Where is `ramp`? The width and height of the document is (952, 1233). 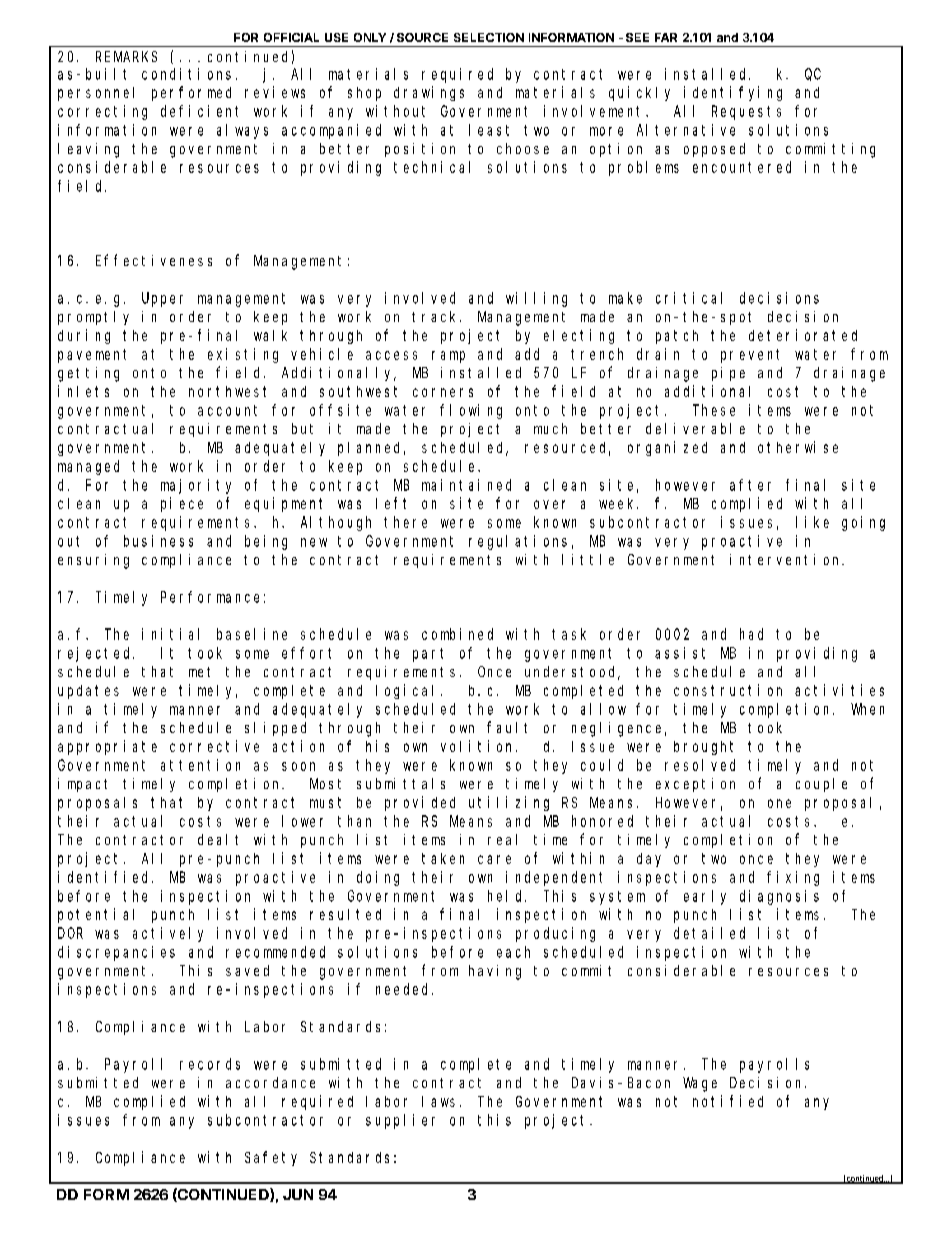 ramp is located at coordinates (448, 357).
